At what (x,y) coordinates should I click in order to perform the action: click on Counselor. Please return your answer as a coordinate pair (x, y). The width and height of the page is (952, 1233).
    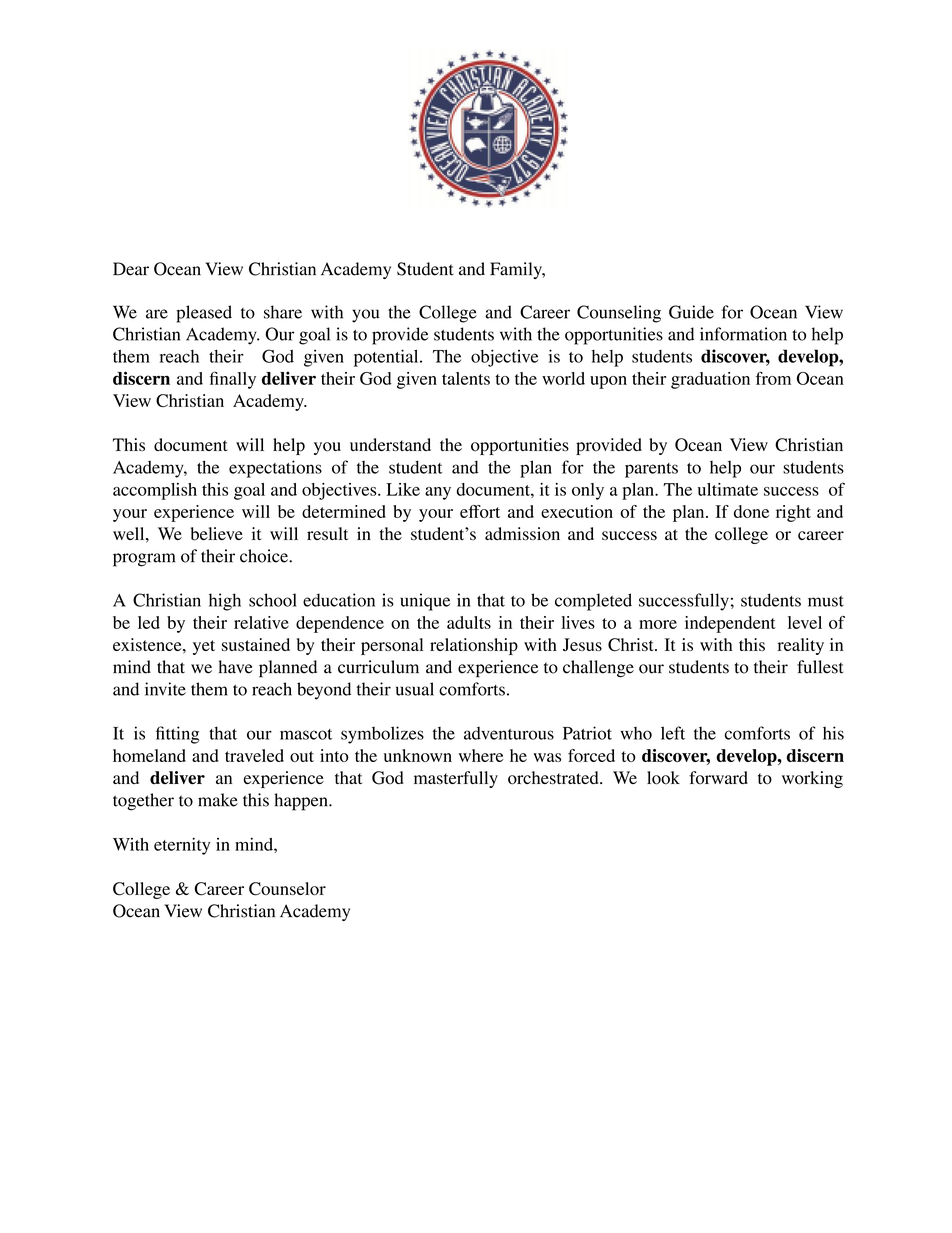
    Looking at the image, I should click on (287, 889).
